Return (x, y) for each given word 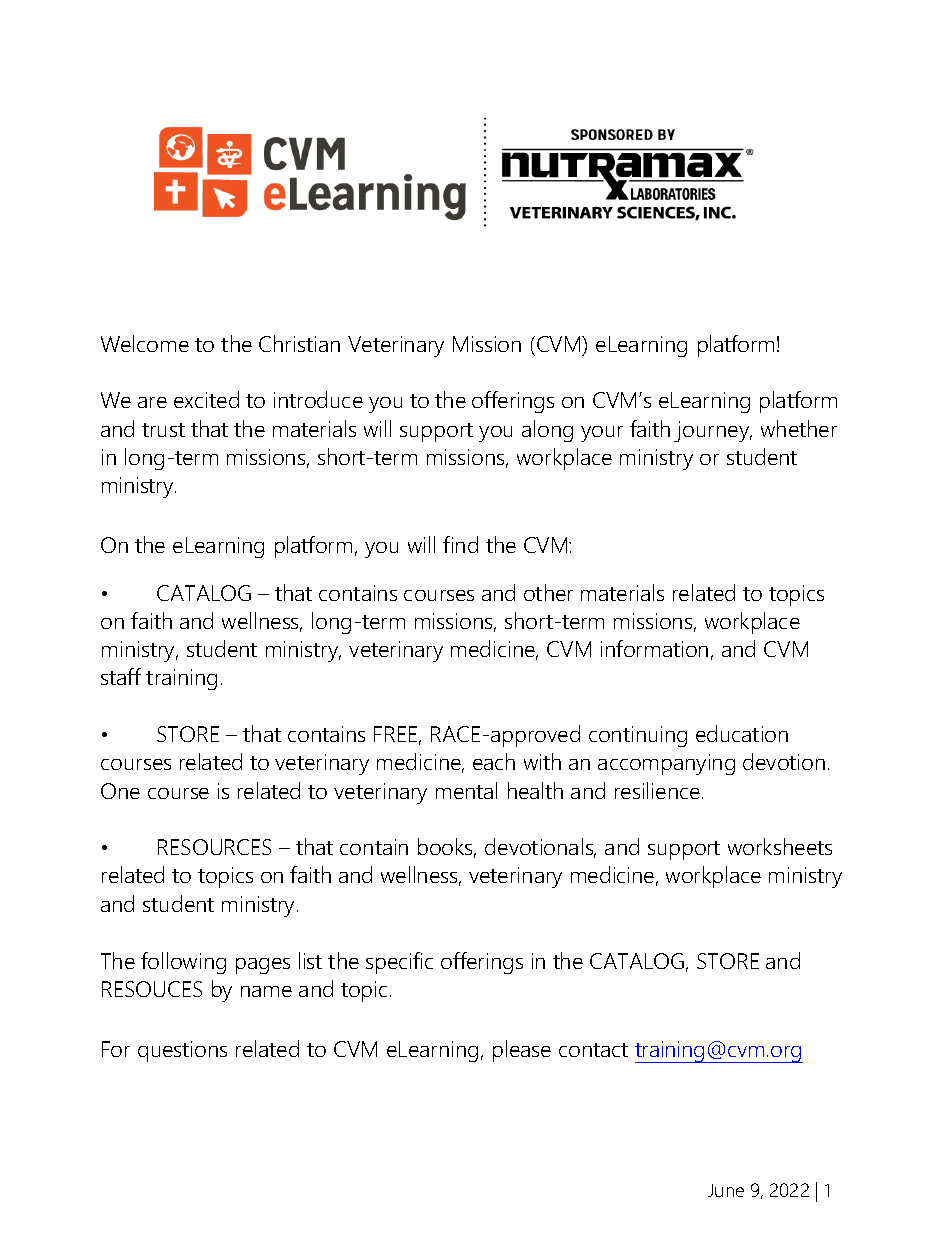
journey (713, 431)
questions (182, 1051)
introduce (318, 399)
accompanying (666, 764)
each (494, 761)
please (522, 1051)
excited (206, 399)
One (120, 791)
